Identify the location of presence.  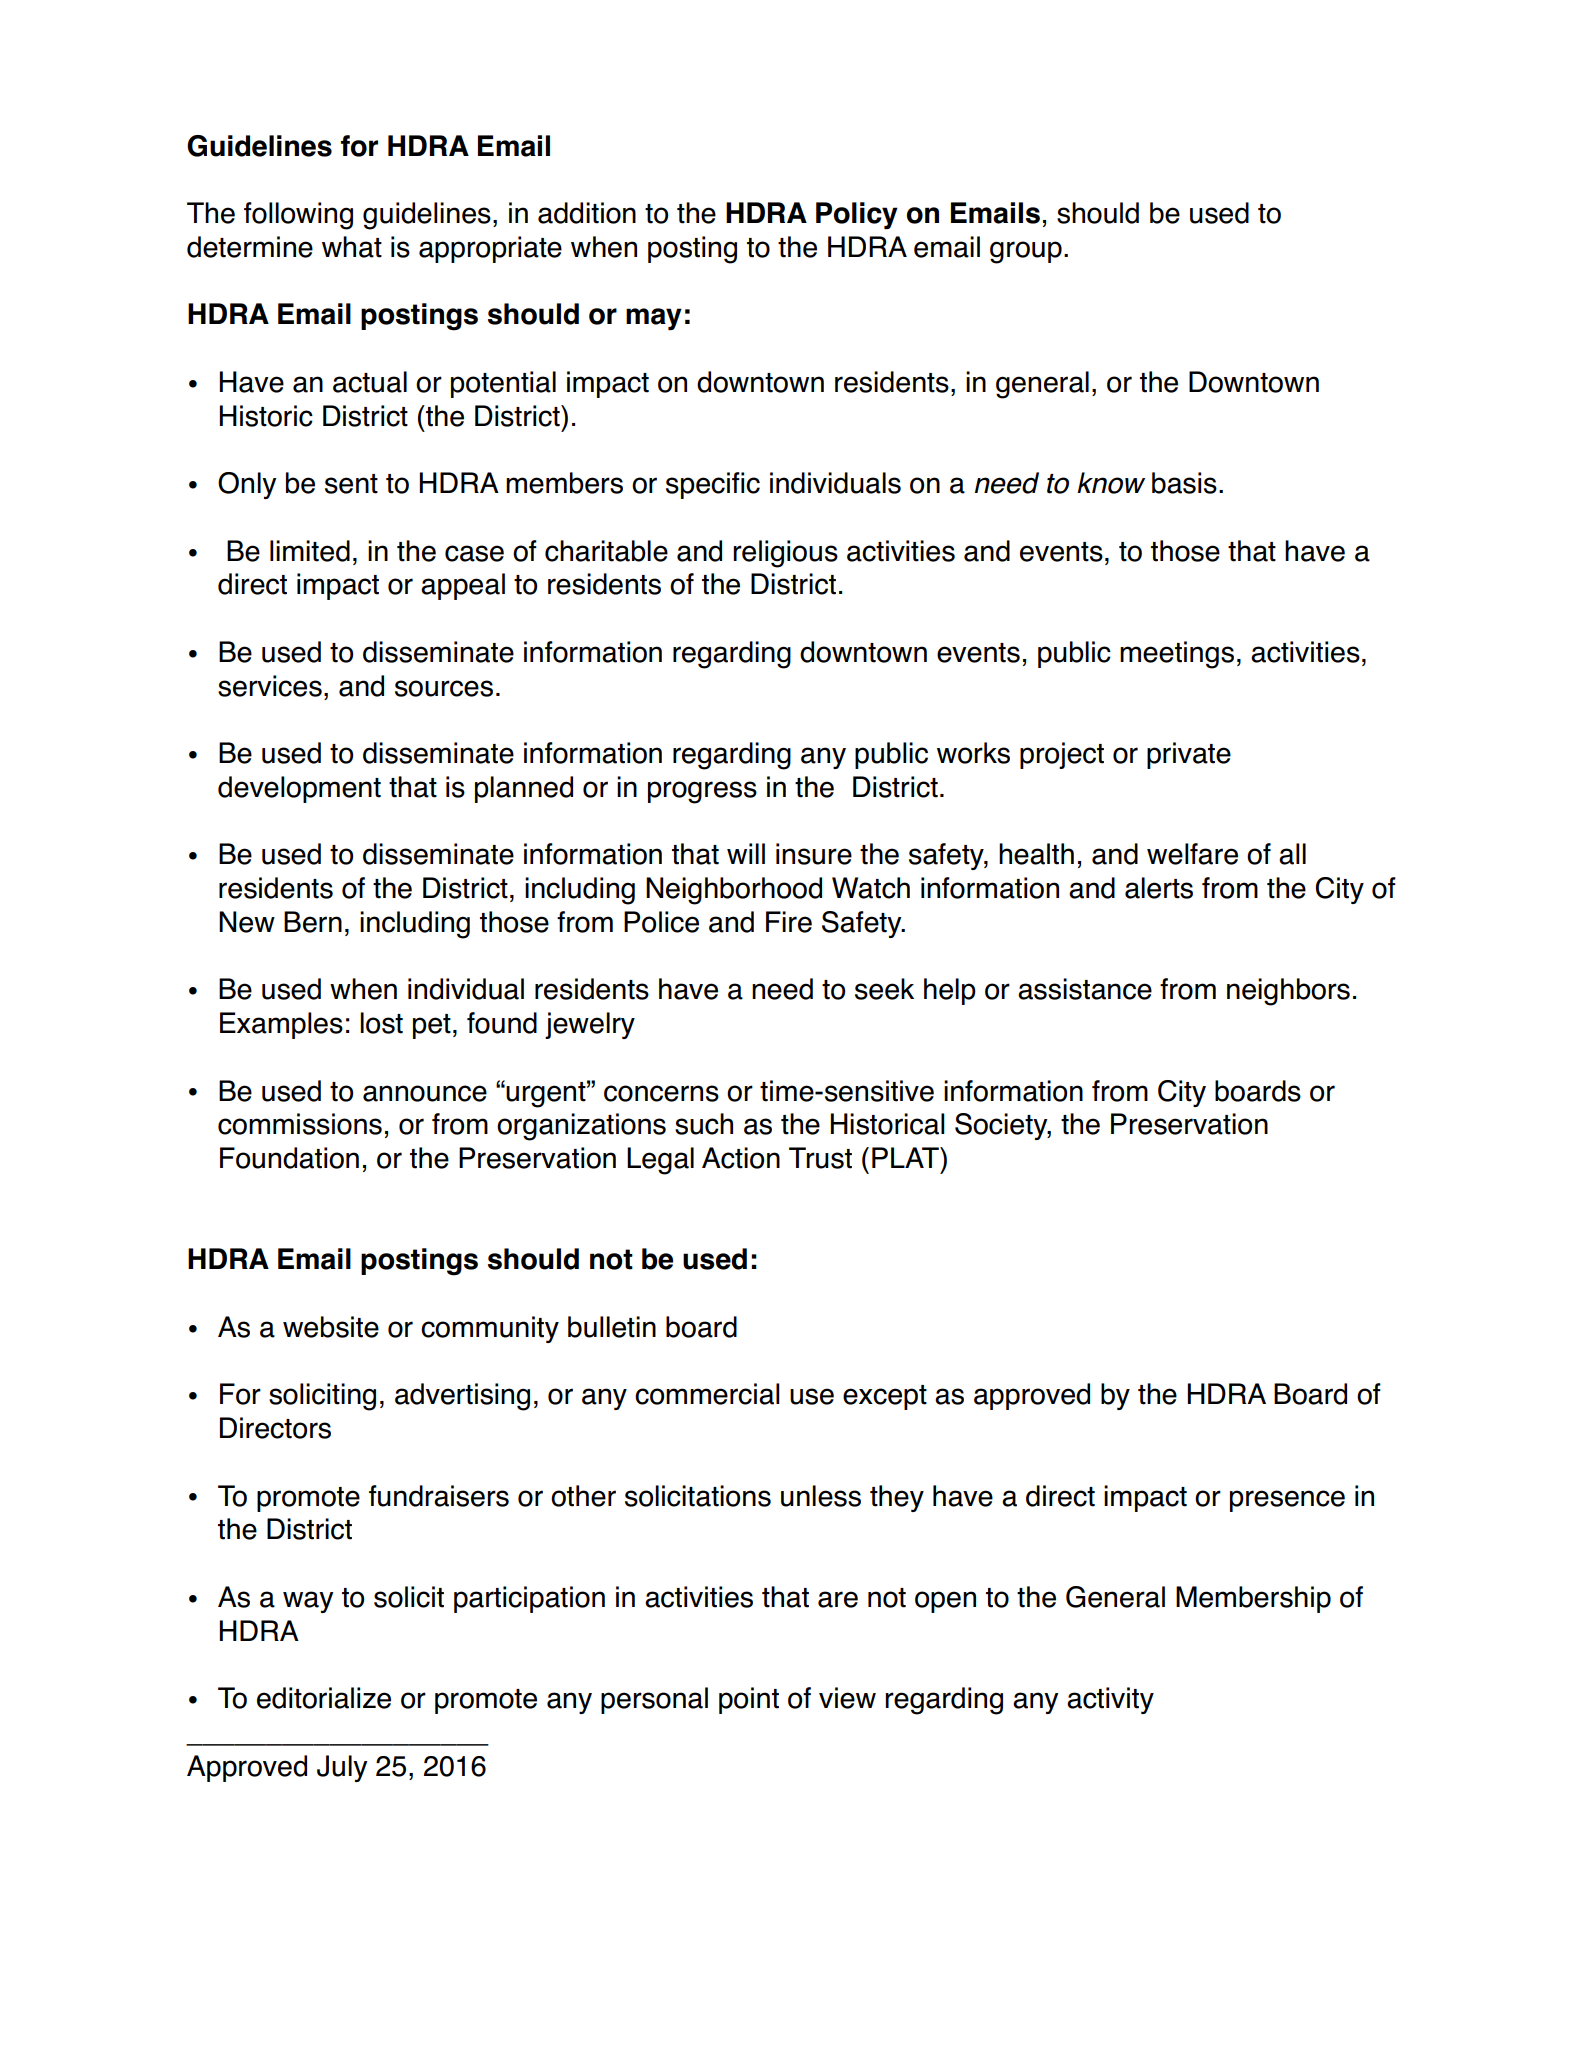
(1287, 1501).
